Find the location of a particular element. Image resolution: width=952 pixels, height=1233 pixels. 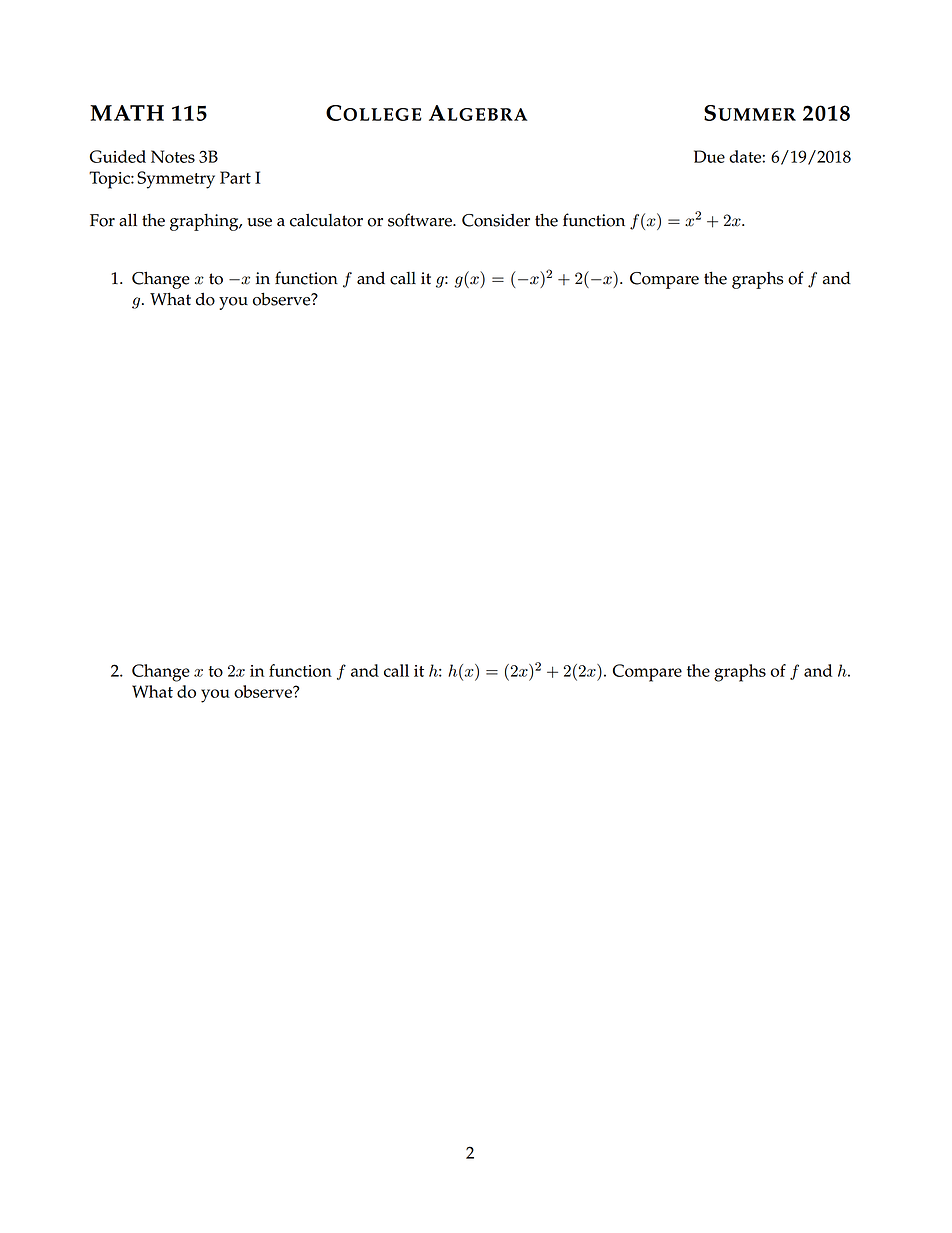

software is located at coordinates (421, 220).
